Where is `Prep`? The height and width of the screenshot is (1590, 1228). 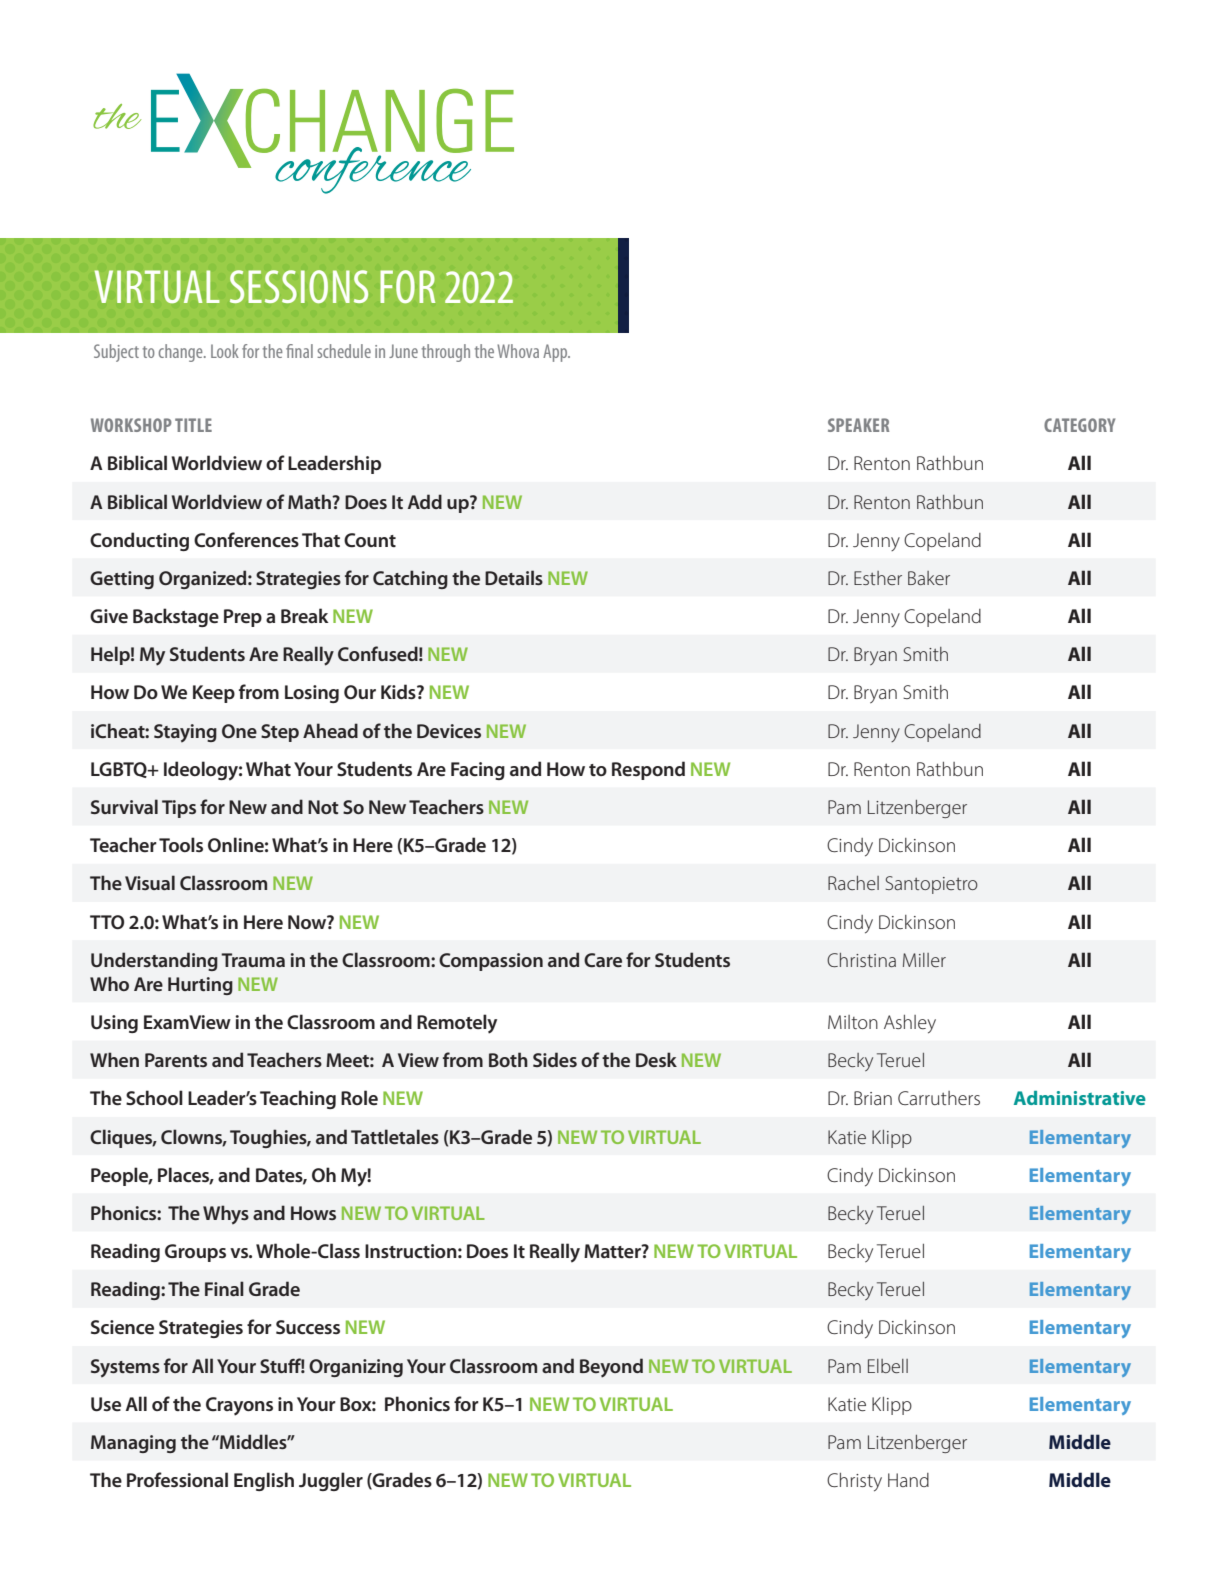
Prep is located at coordinates (243, 618).
